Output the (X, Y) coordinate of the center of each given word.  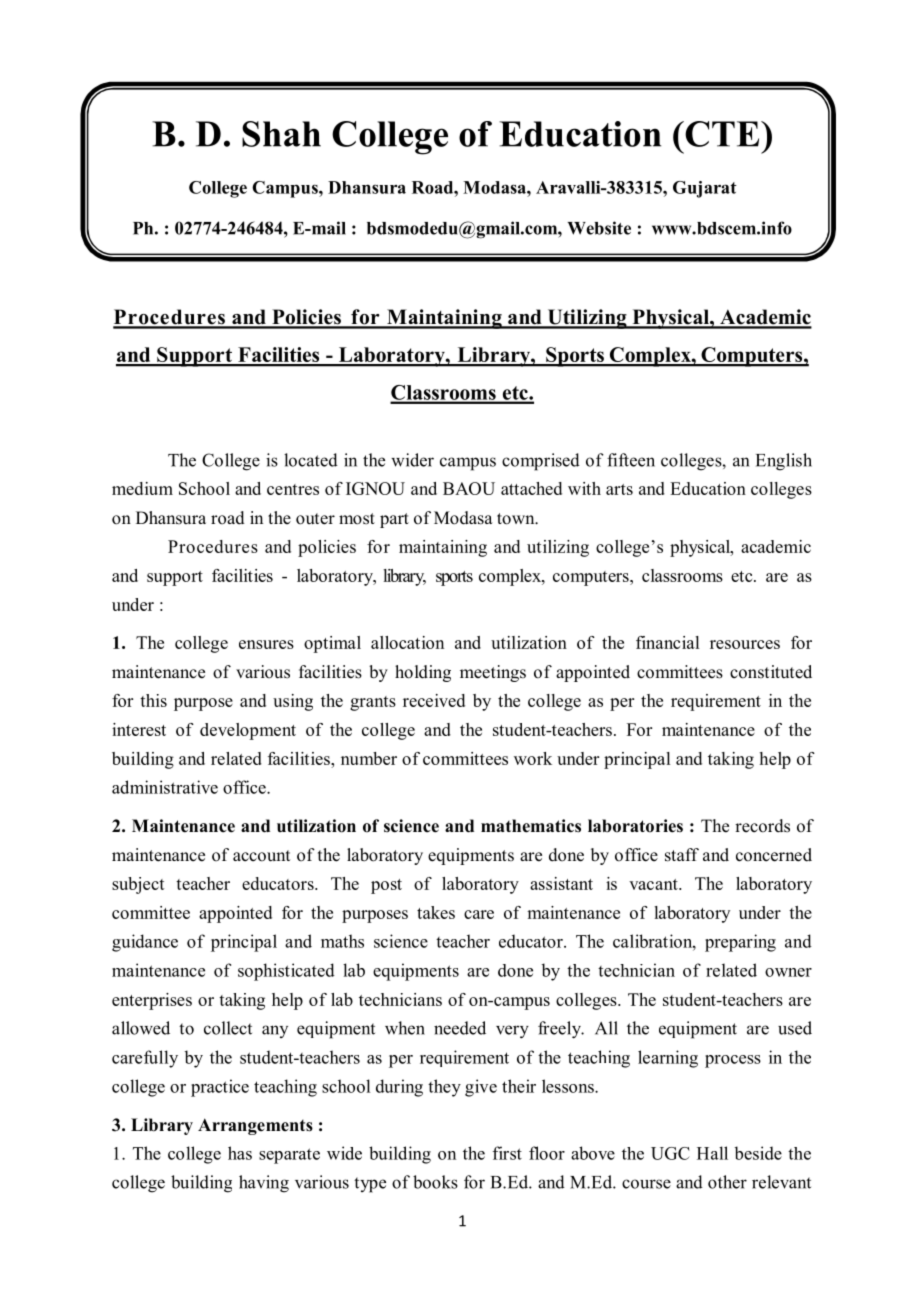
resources (745, 644)
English (784, 462)
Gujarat (705, 189)
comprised (541, 462)
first (507, 1153)
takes (436, 912)
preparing (740, 943)
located (311, 460)
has (240, 1153)
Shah (281, 134)
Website (599, 228)
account (261, 856)
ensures (266, 644)
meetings (493, 673)
